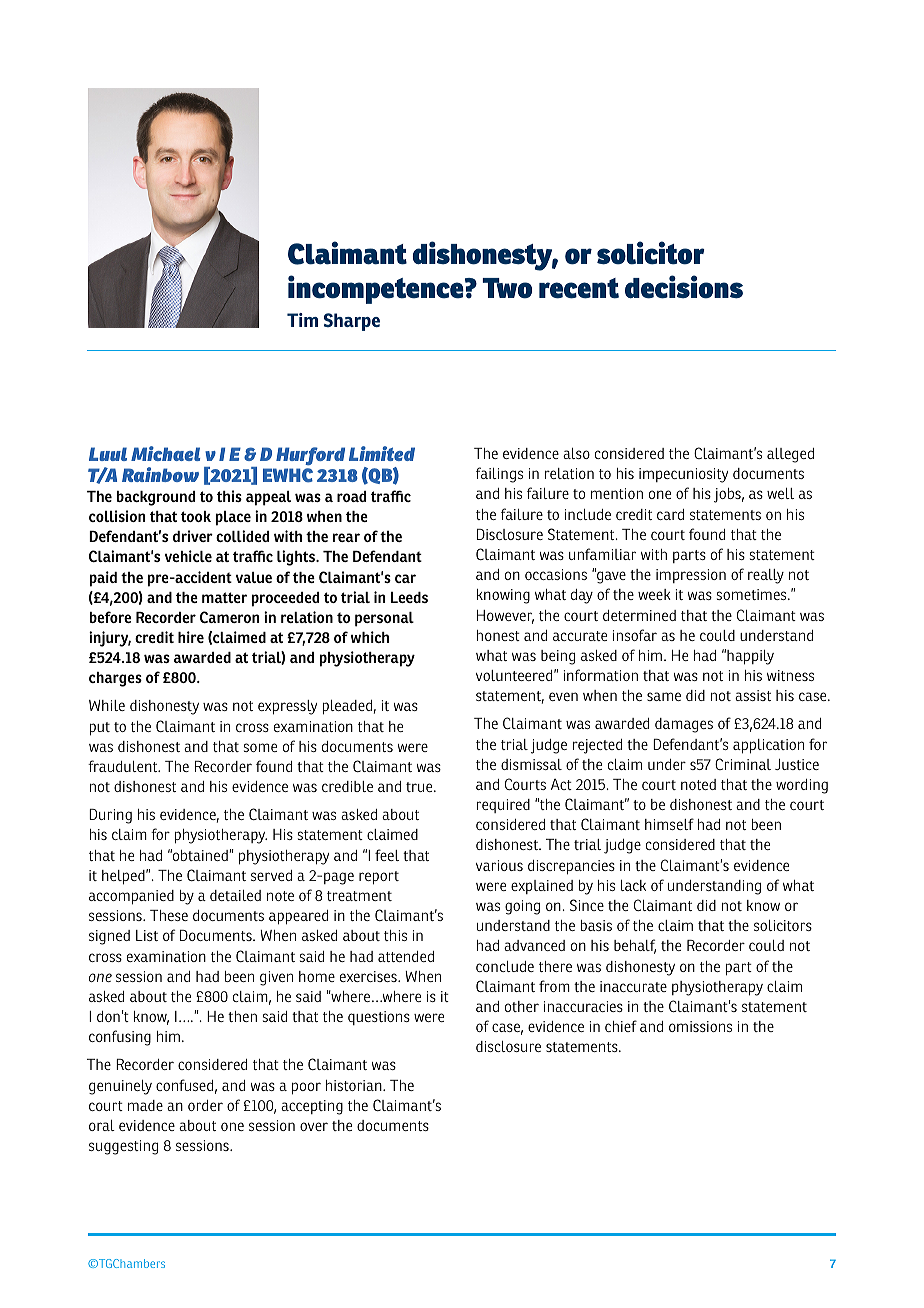 Image resolution: width=924 pixels, height=1308 pixels. I want to click on While, so click(107, 705).
